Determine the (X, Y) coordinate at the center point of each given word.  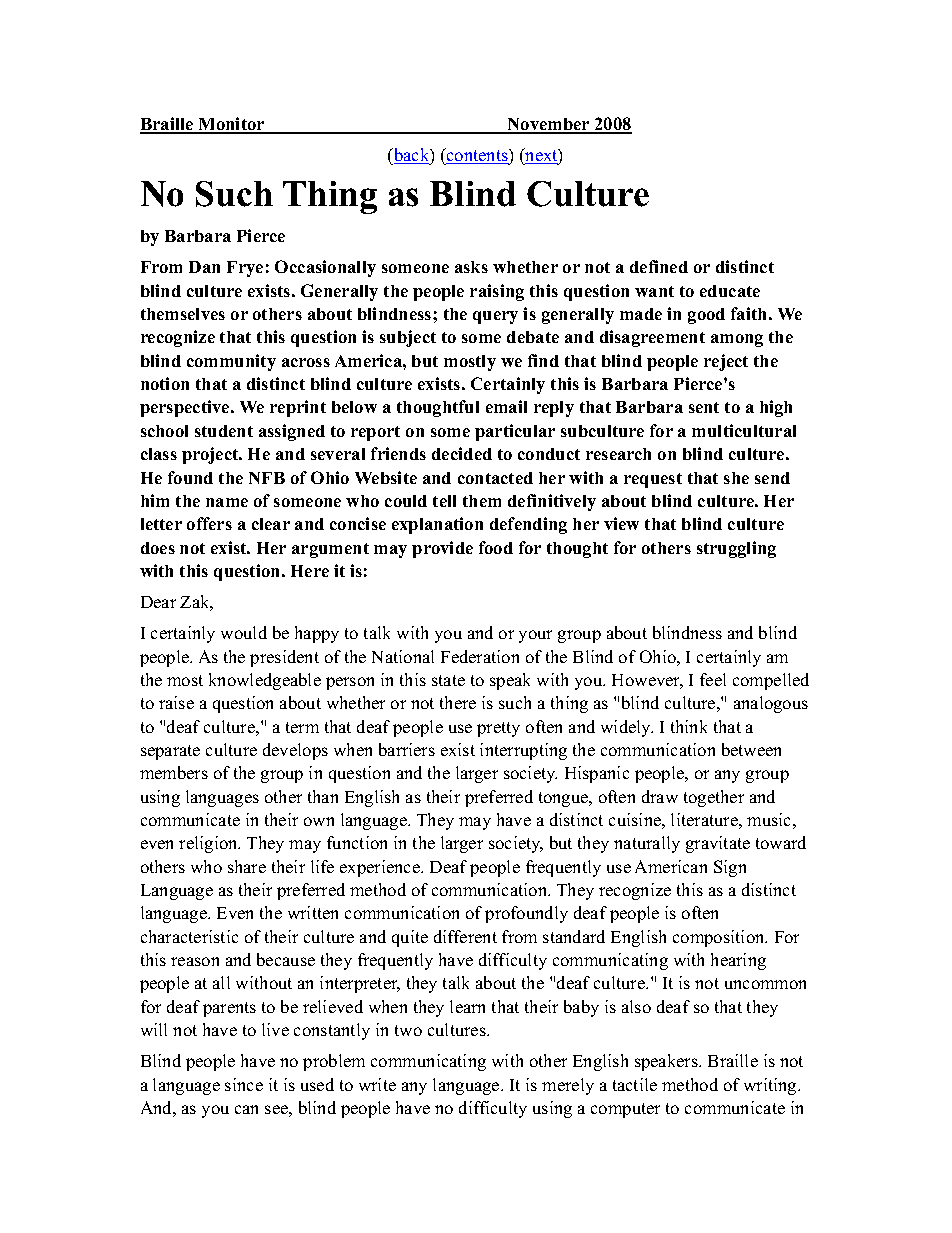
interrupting (523, 751)
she (736, 478)
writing (771, 1086)
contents (477, 156)
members (174, 772)
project (211, 455)
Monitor (231, 125)
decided (462, 453)
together (714, 798)
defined (659, 266)
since (244, 1084)
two (408, 1030)
